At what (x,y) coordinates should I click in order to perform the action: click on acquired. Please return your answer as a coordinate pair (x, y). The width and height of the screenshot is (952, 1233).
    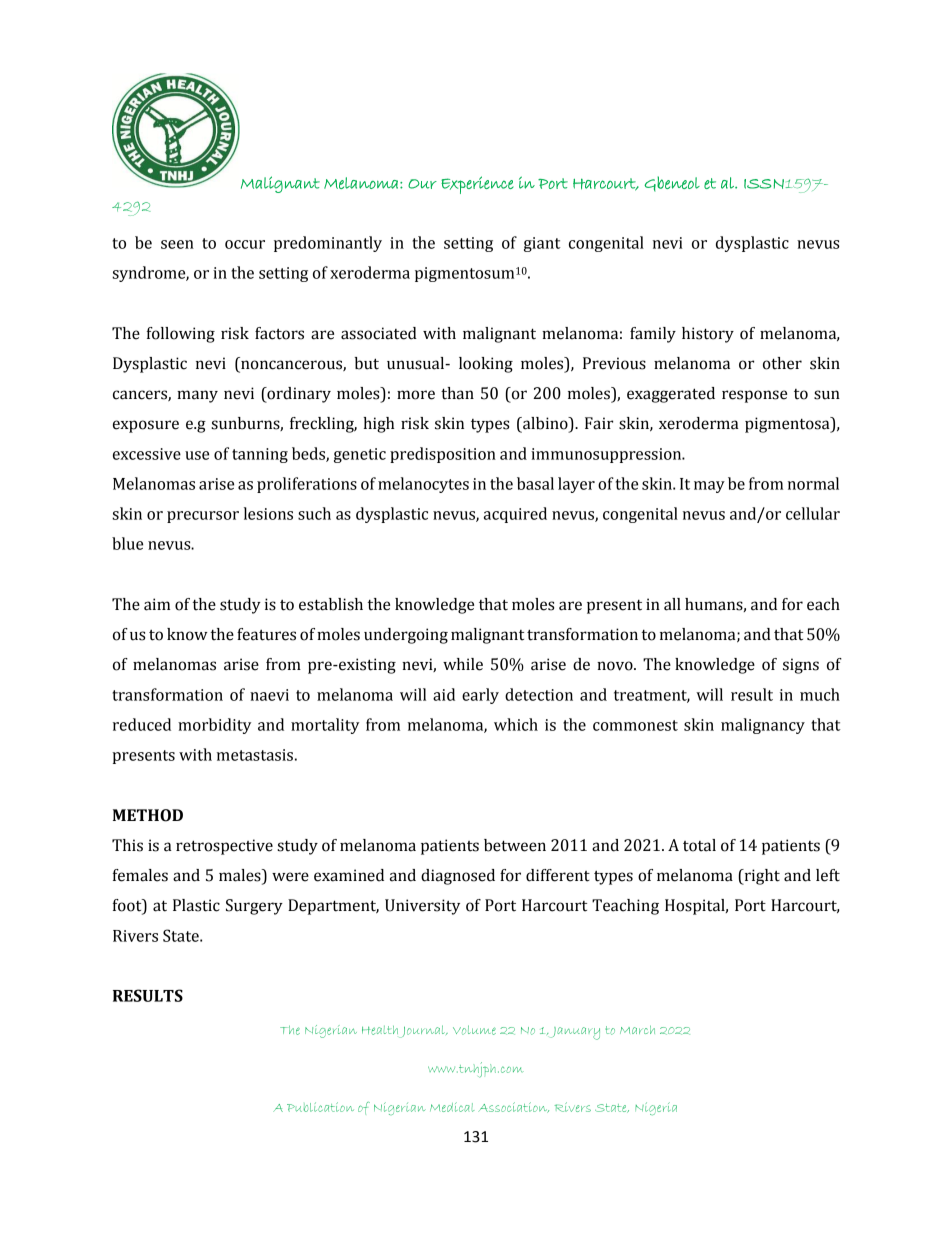
    Looking at the image, I should click on (515, 515).
